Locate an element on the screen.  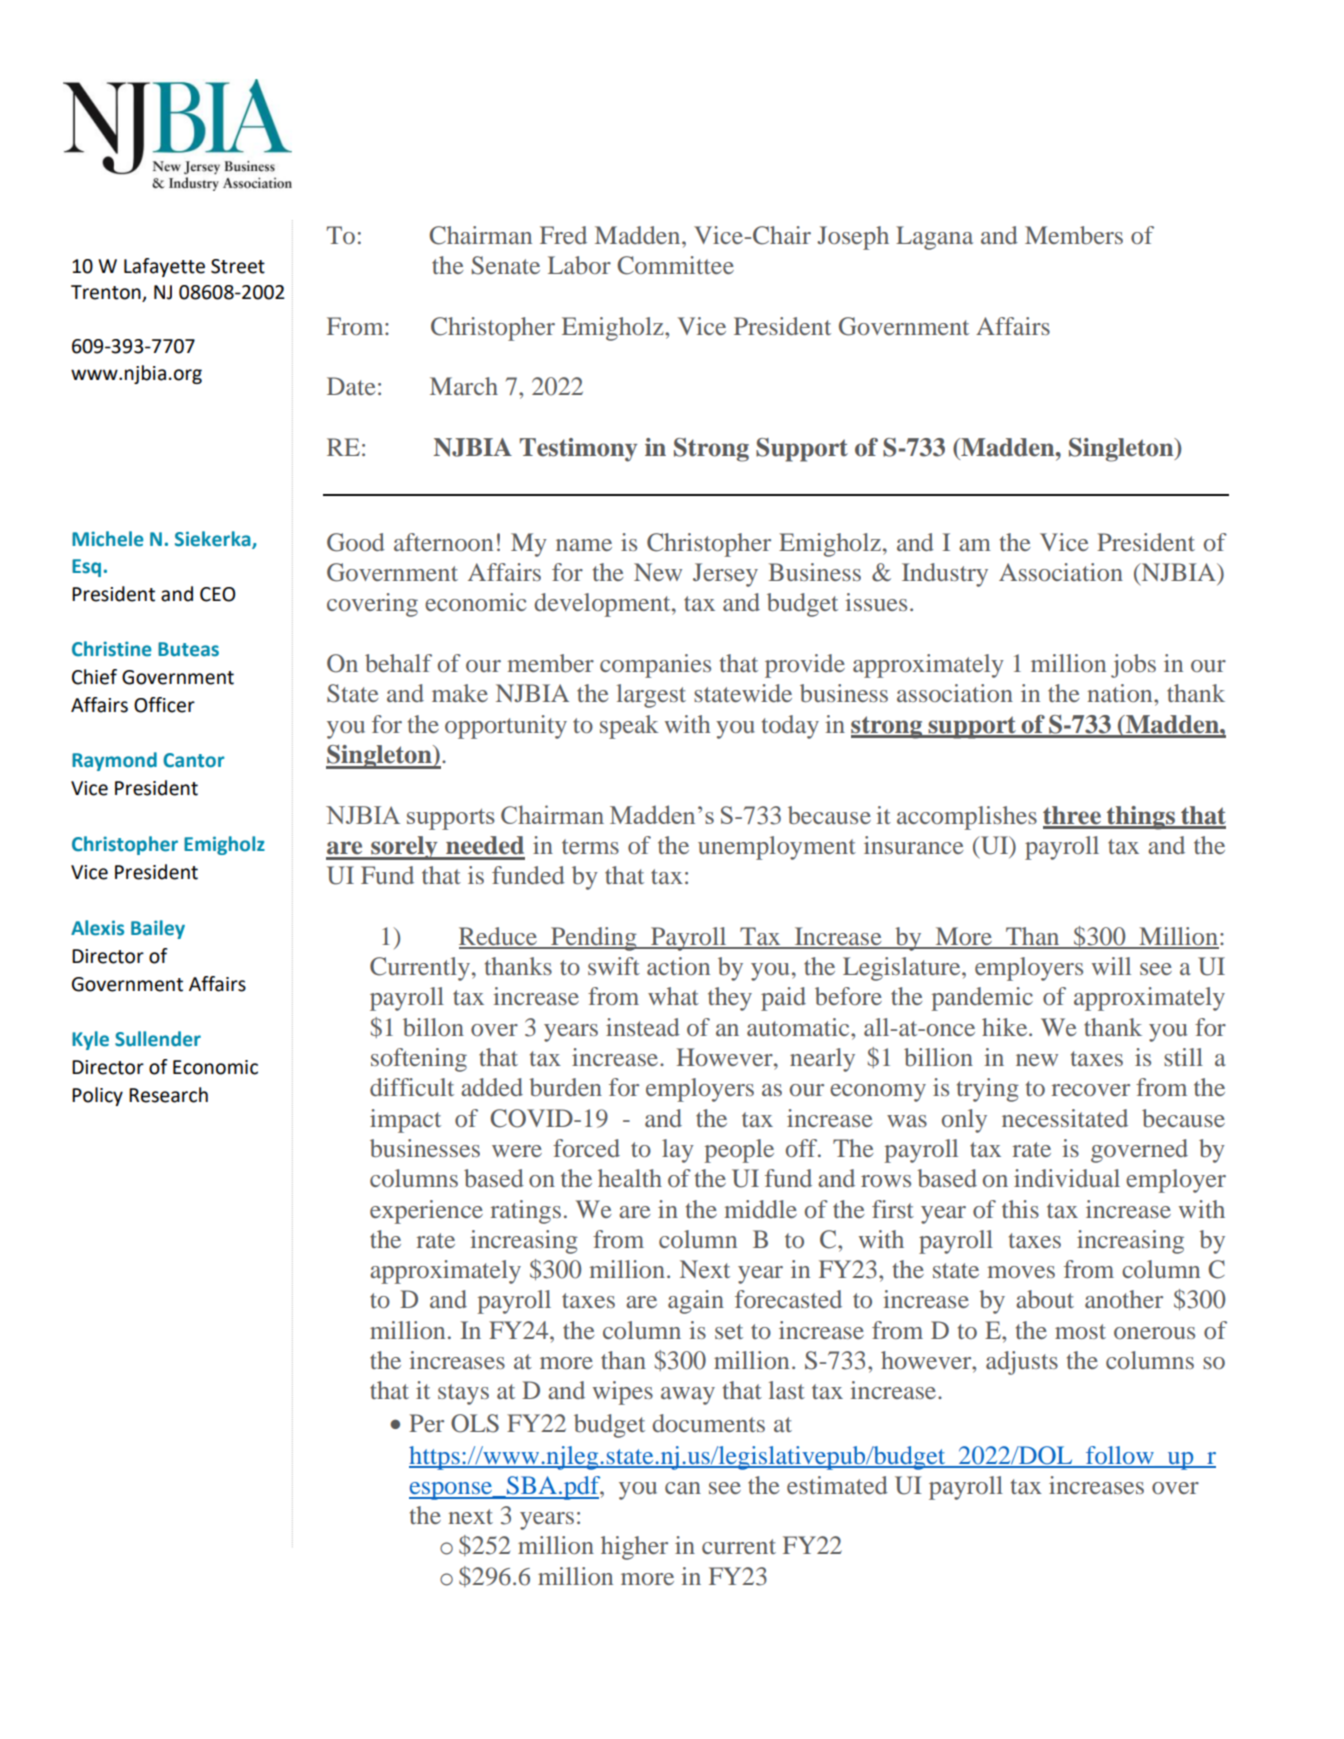
Joseph is located at coordinates (853, 238).
